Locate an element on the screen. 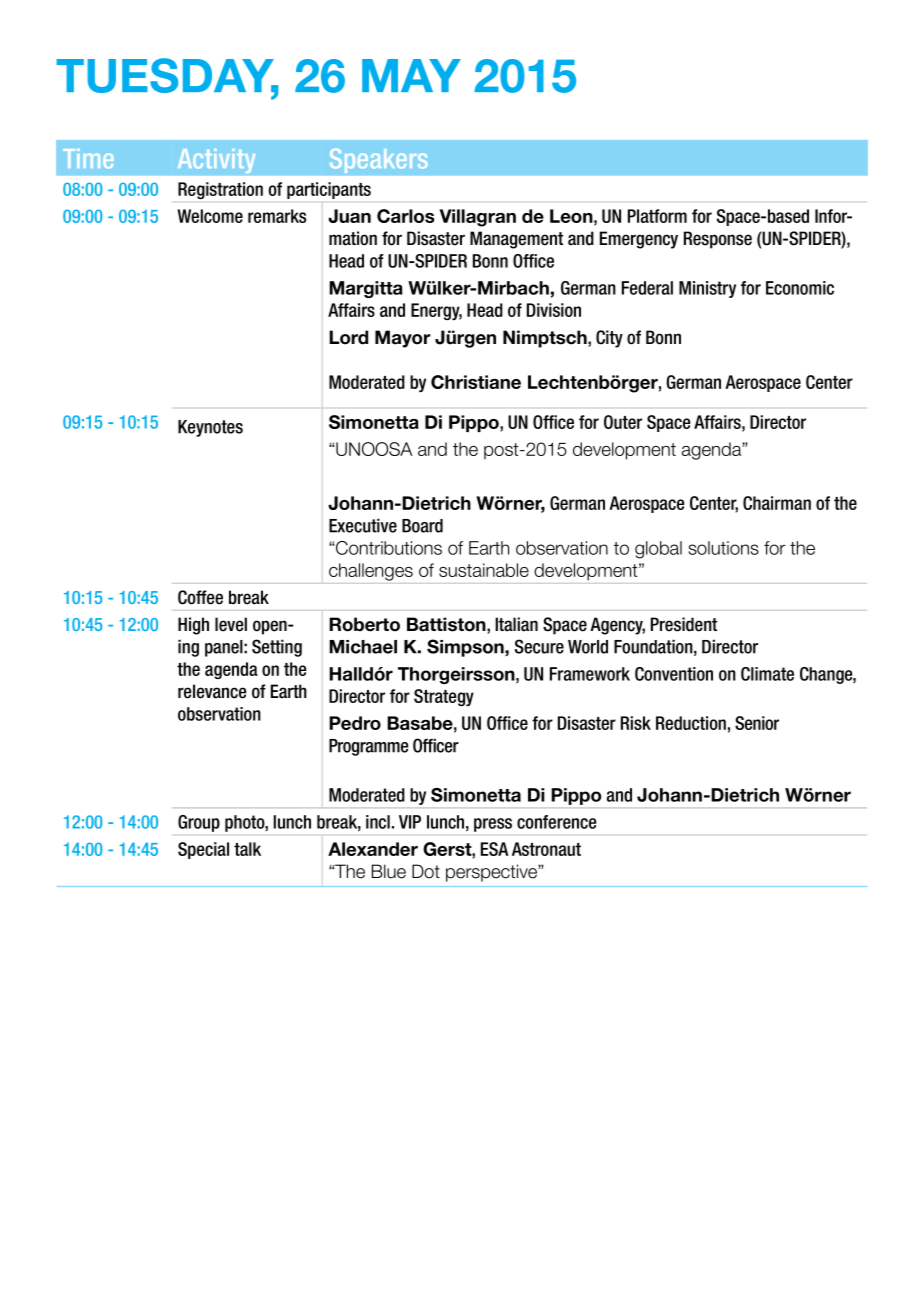 This screenshot has height=1308, width=924. Board is located at coordinates (422, 526).
